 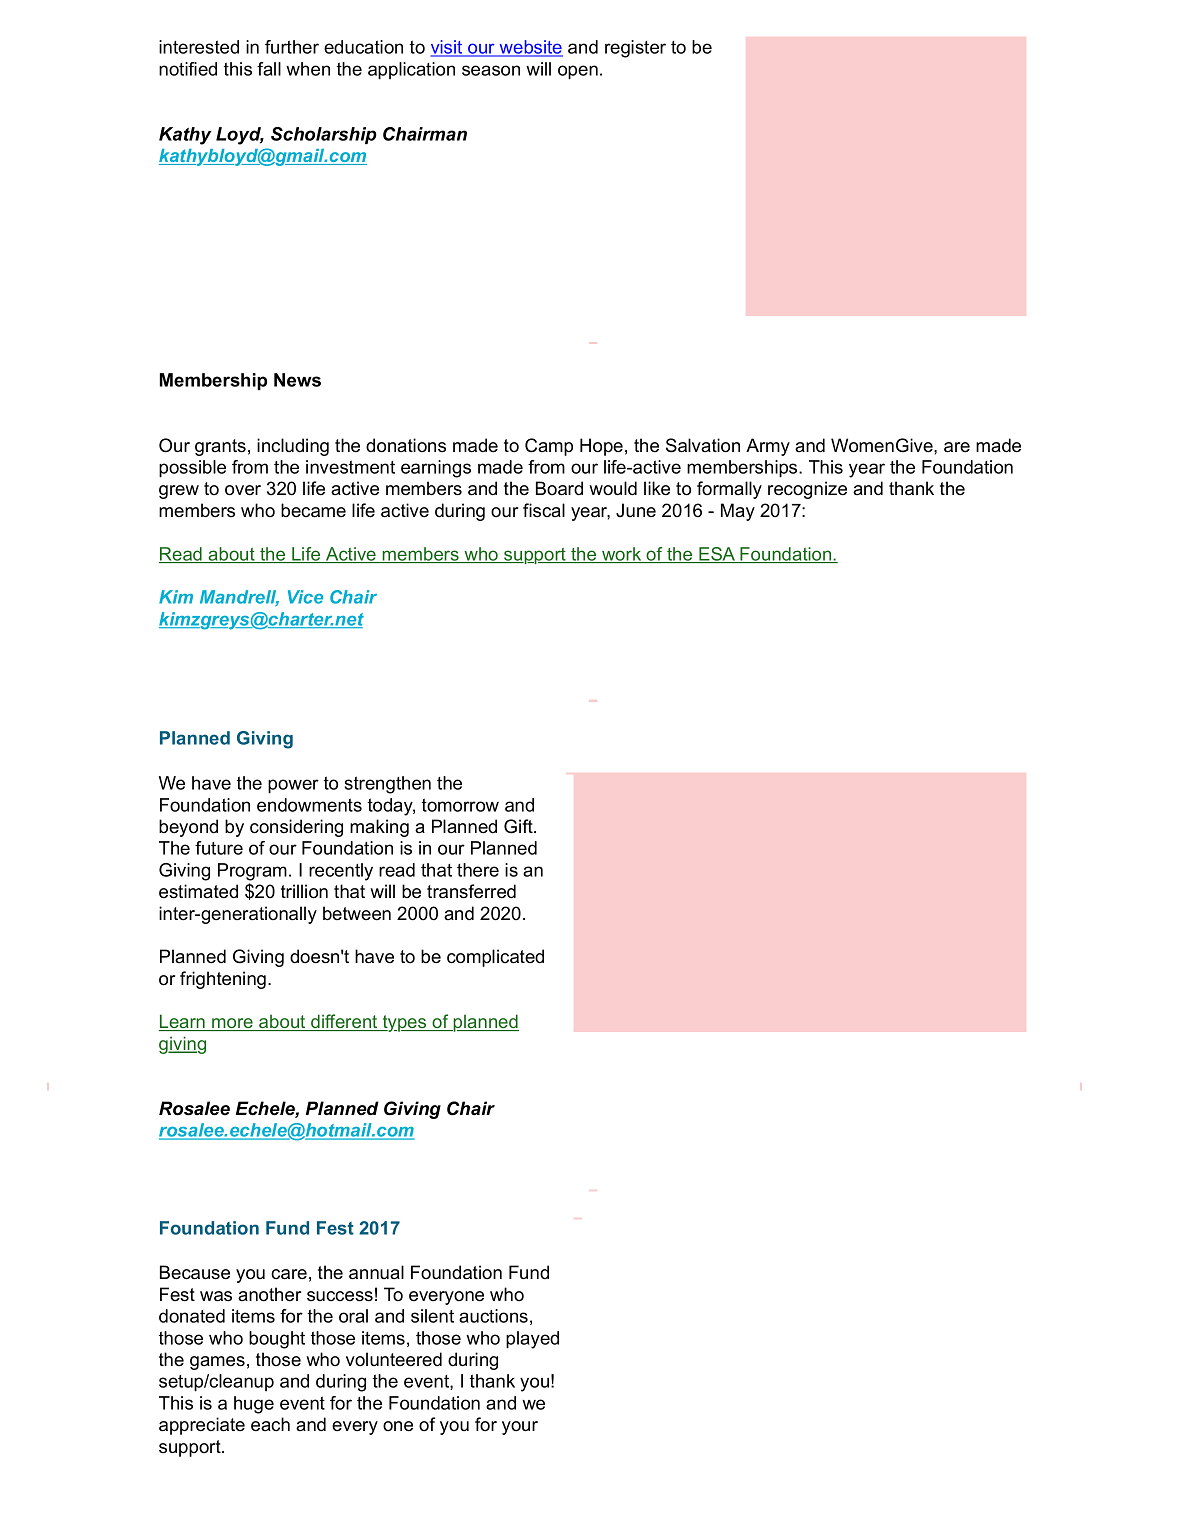 I want to click on power, so click(x=293, y=786).
